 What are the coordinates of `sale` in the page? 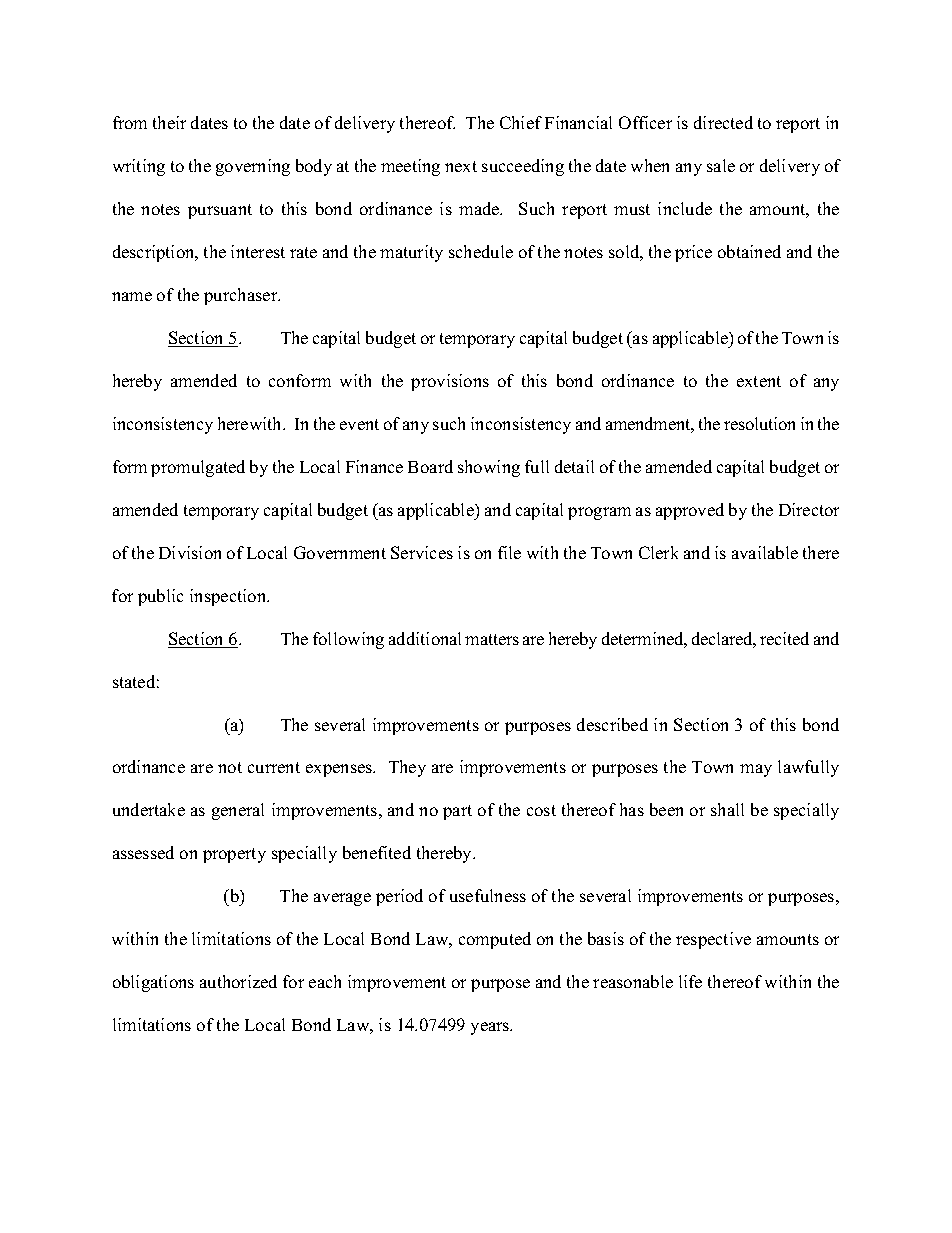 It's located at (721, 165).
